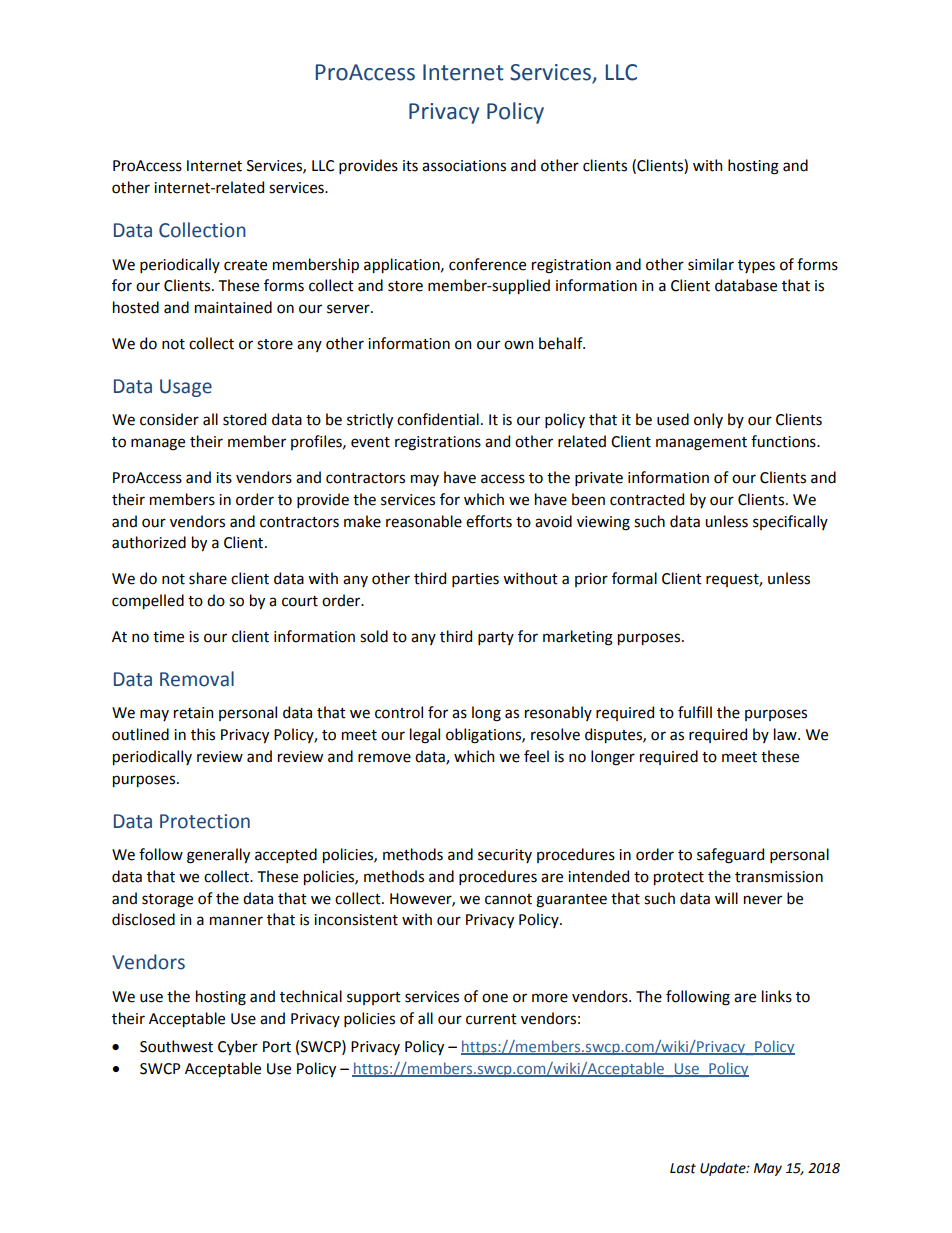 This document has width=952, height=1233. Describe the element at coordinates (464, 166) in the document. I see `associations` at that location.
